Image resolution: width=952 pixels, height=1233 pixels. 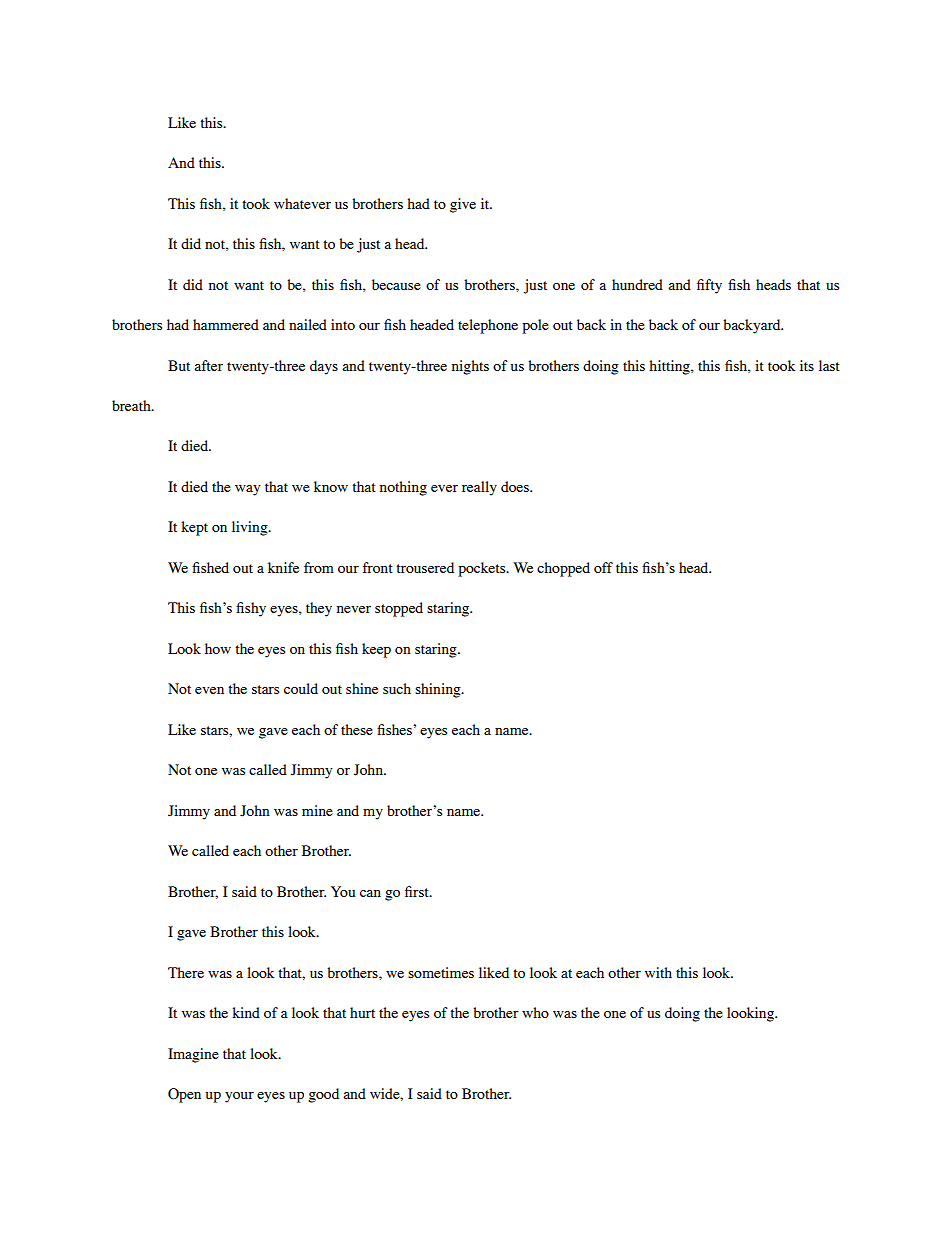 What do you see at coordinates (218, 648) in the screenshot?
I see `how` at bounding box center [218, 648].
